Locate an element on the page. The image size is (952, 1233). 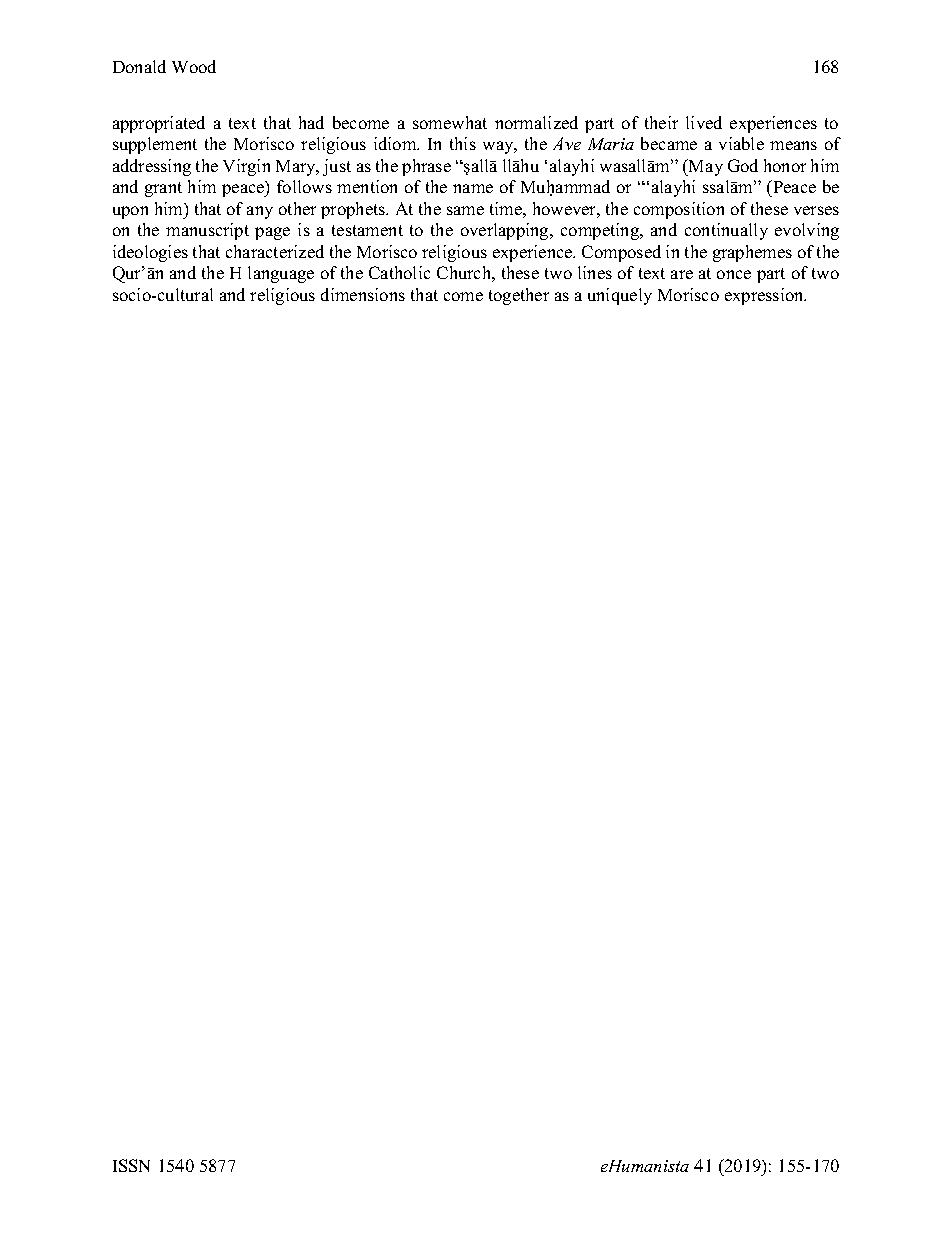
expression is located at coordinates (765, 296).
